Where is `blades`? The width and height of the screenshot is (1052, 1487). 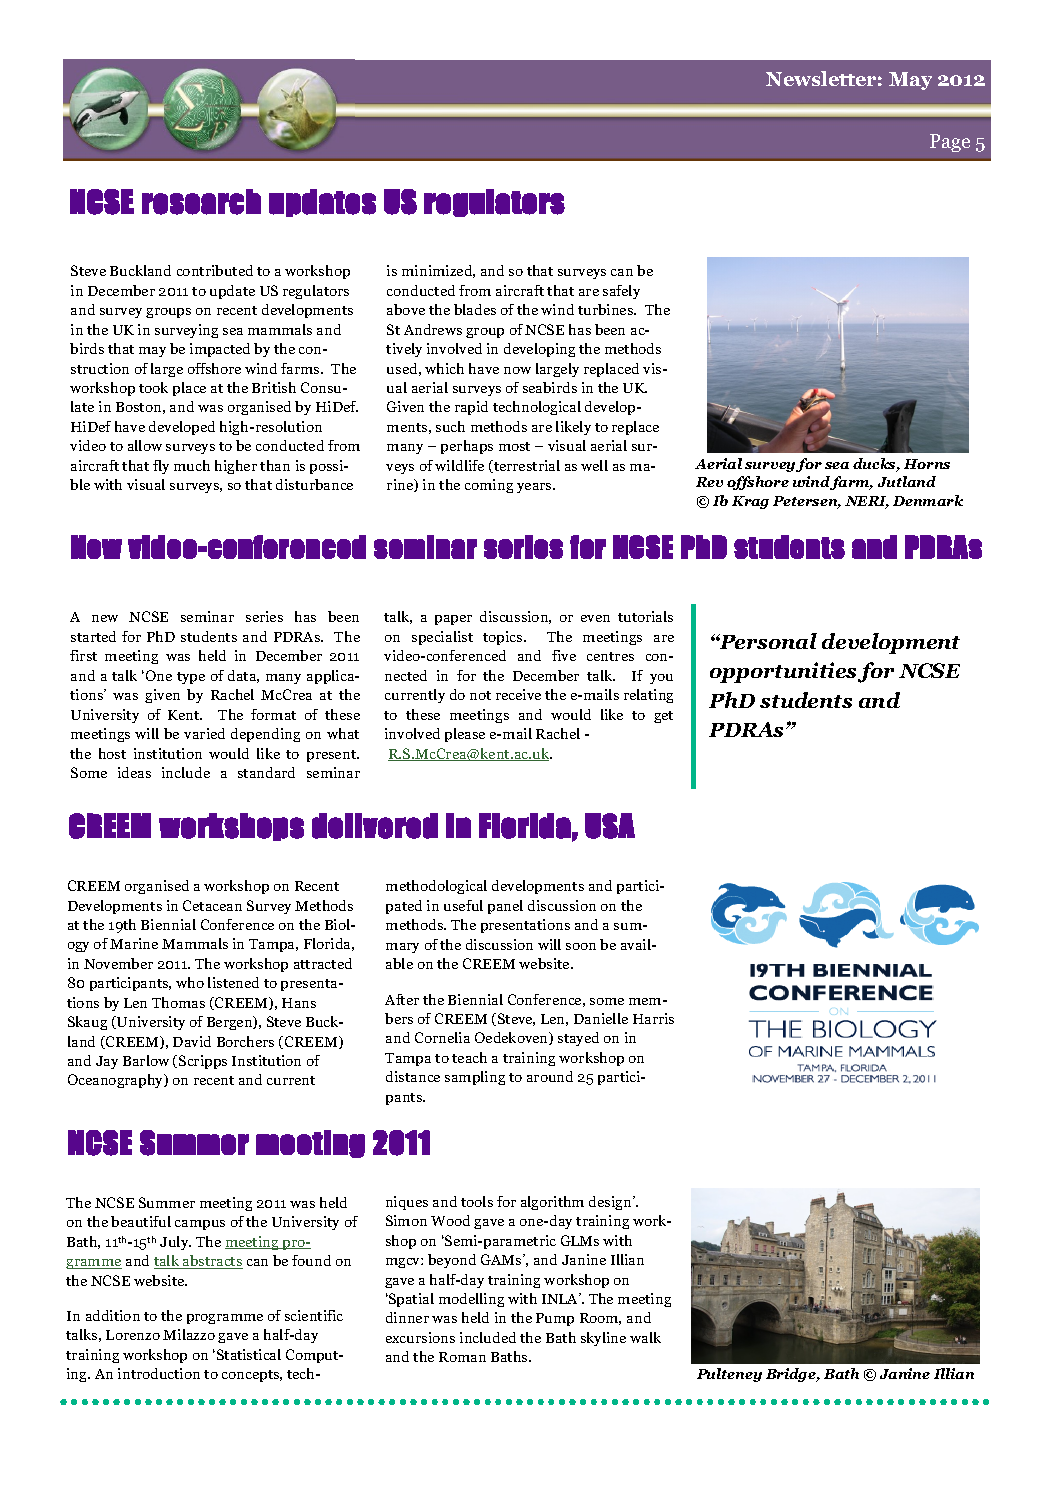
blades is located at coordinates (475, 309).
